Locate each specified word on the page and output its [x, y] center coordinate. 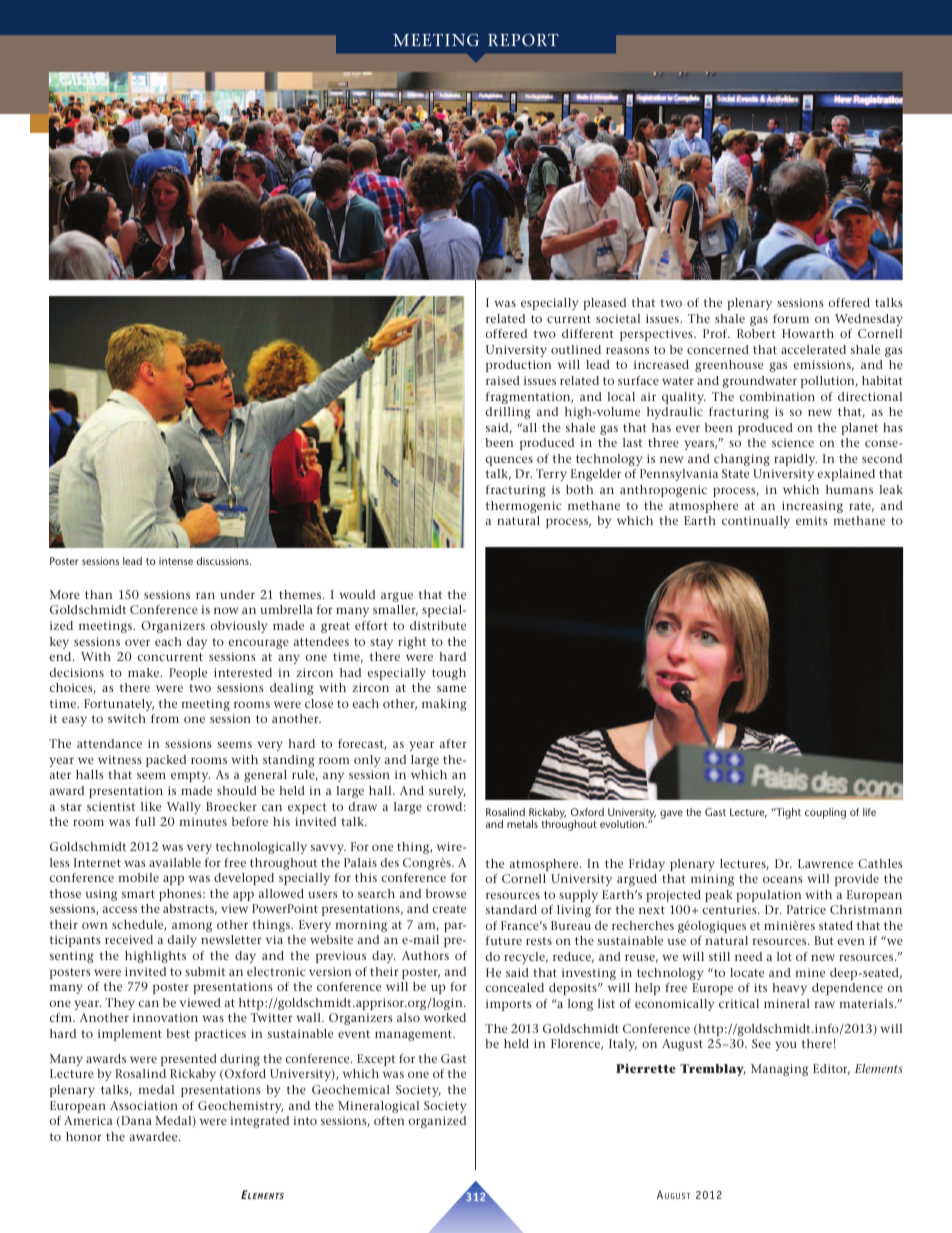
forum [791, 318]
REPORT [523, 40]
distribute [438, 625]
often [389, 1120]
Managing [779, 1070]
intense [176, 561]
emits [812, 520]
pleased [604, 304]
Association [144, 1105]
